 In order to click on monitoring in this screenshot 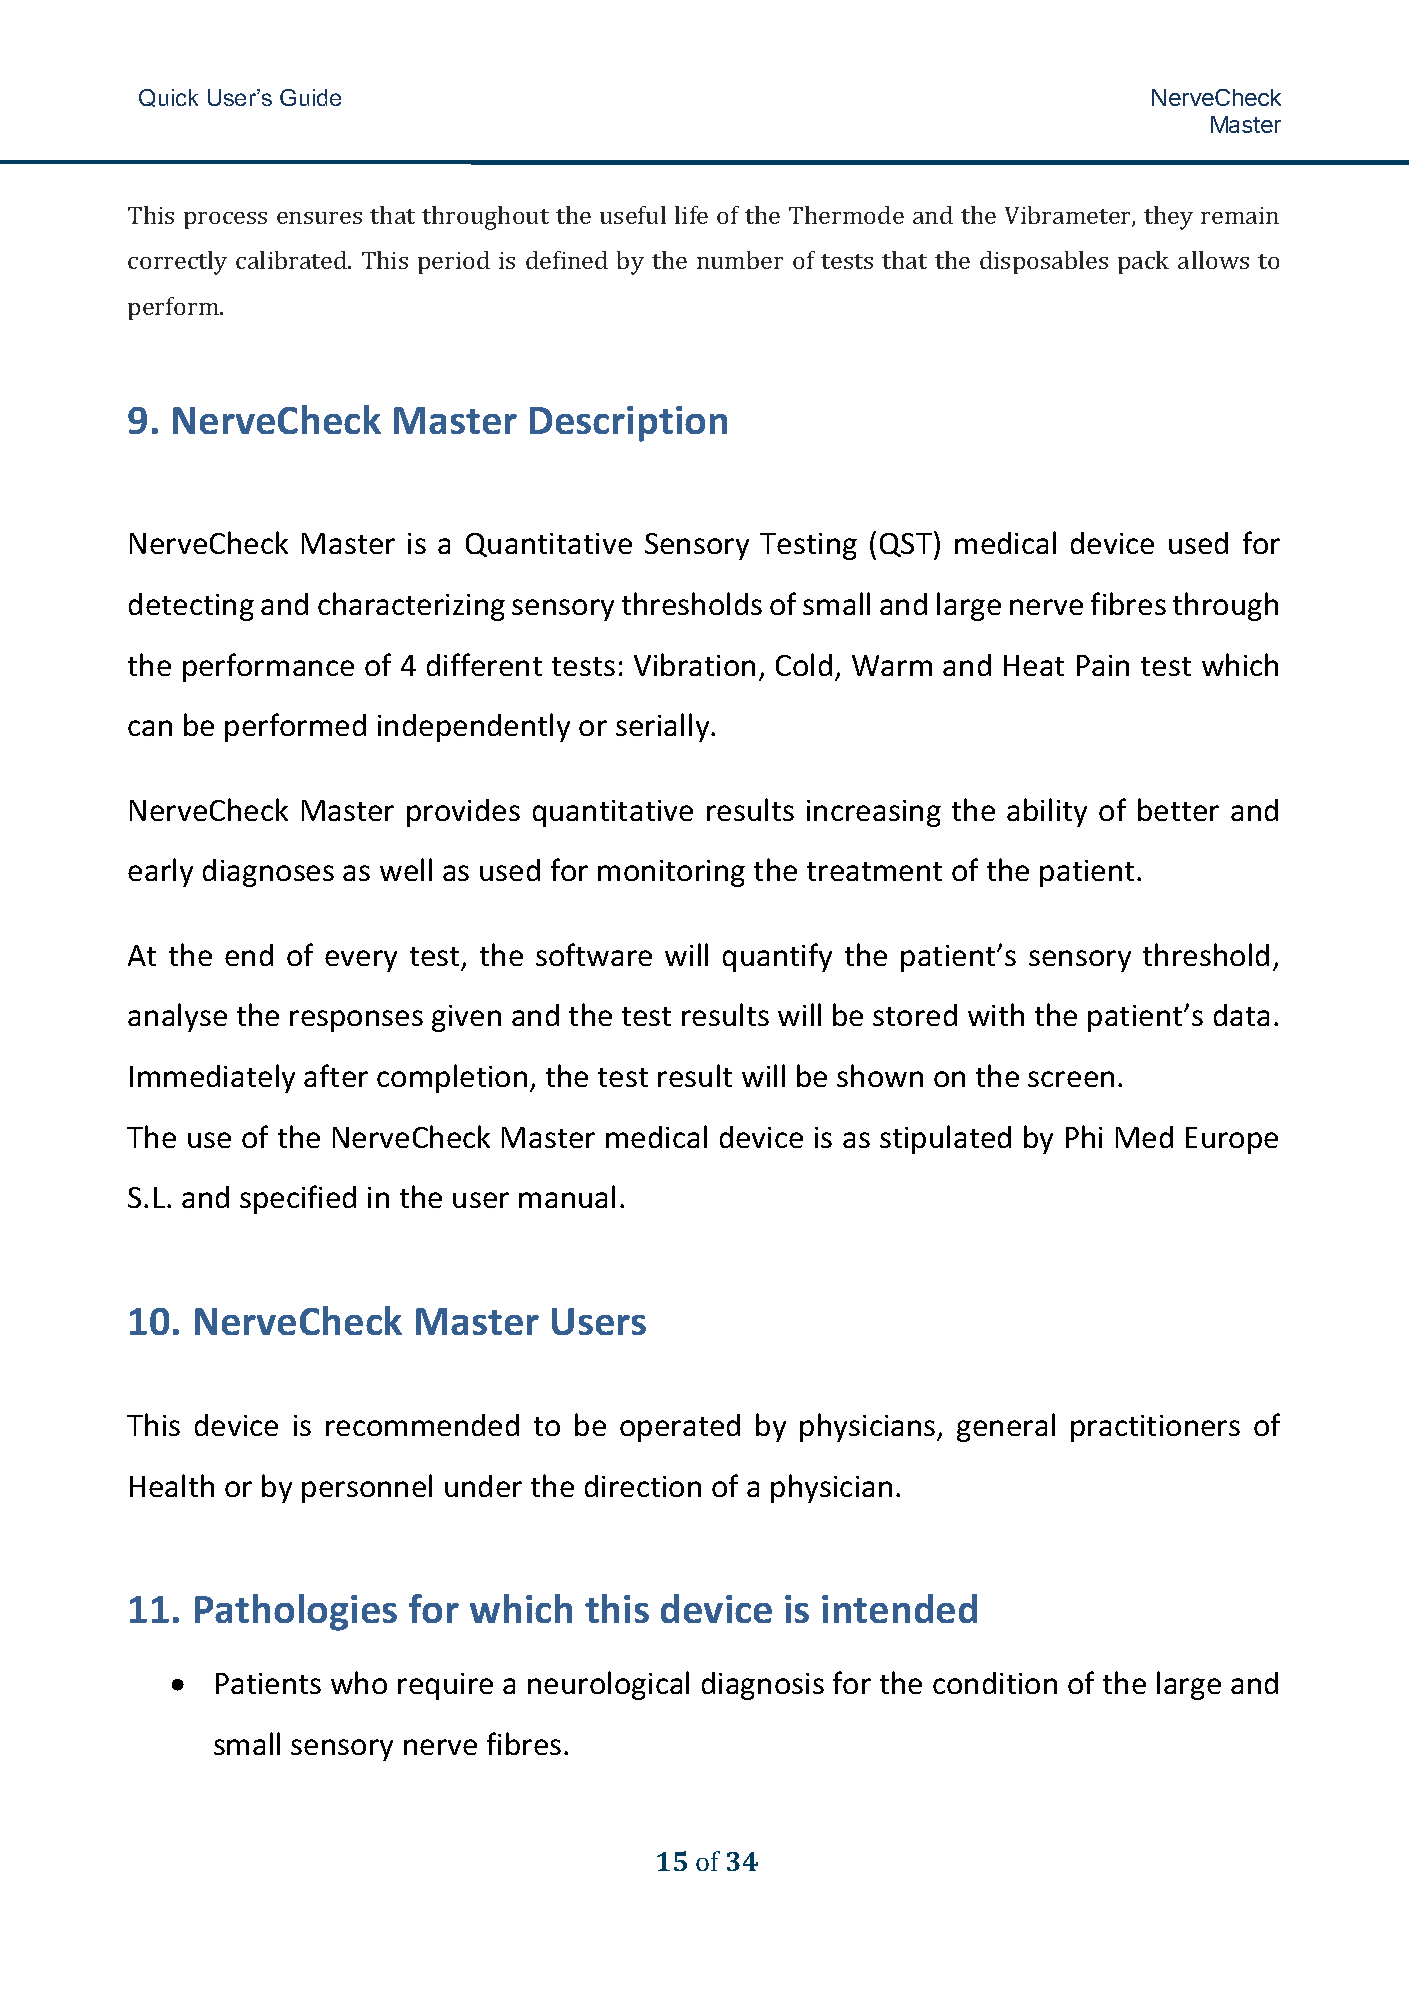, I will do `click(671, 873)`.
